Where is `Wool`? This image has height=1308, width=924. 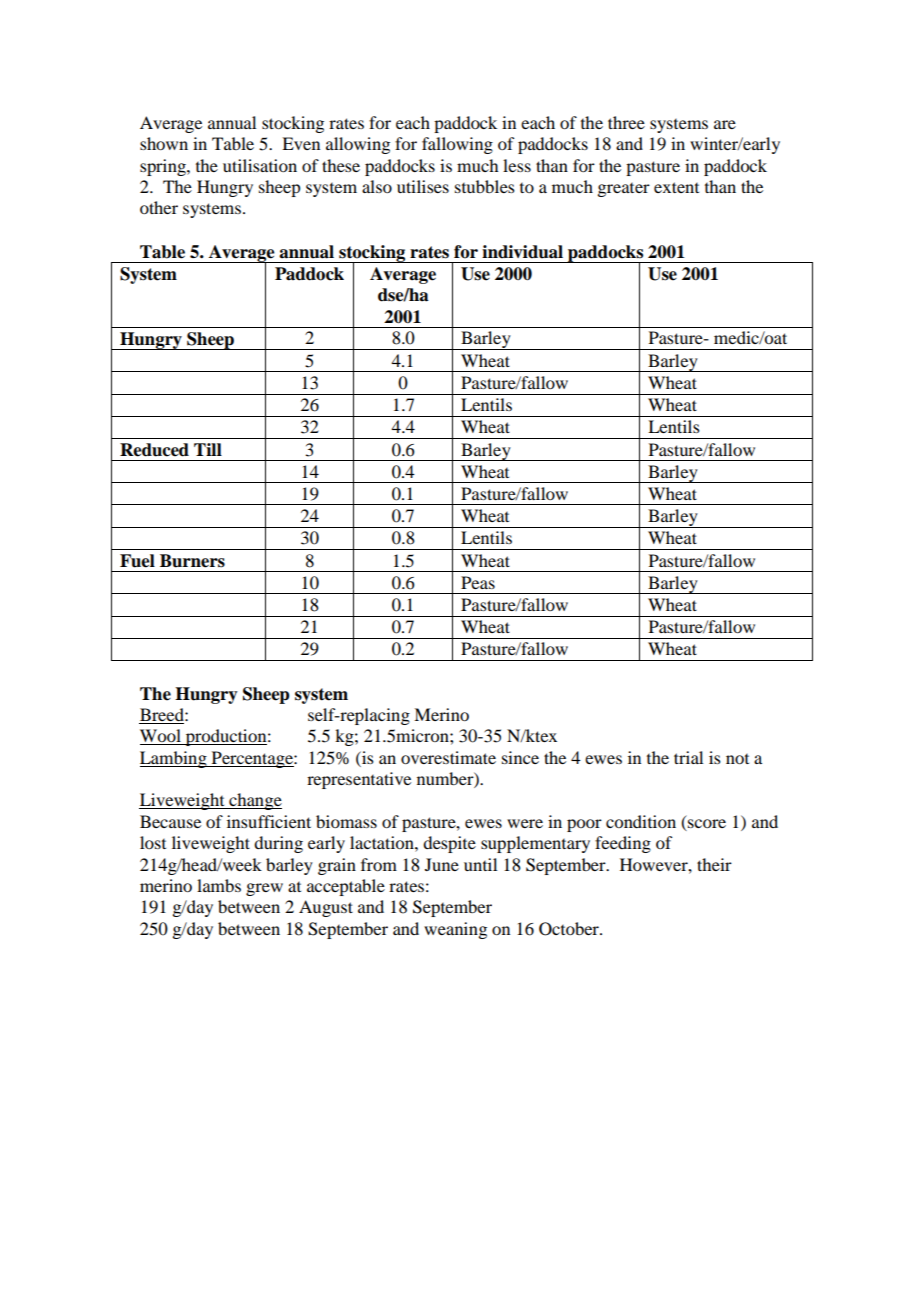 Wool is located at coordinates (161, 737).
